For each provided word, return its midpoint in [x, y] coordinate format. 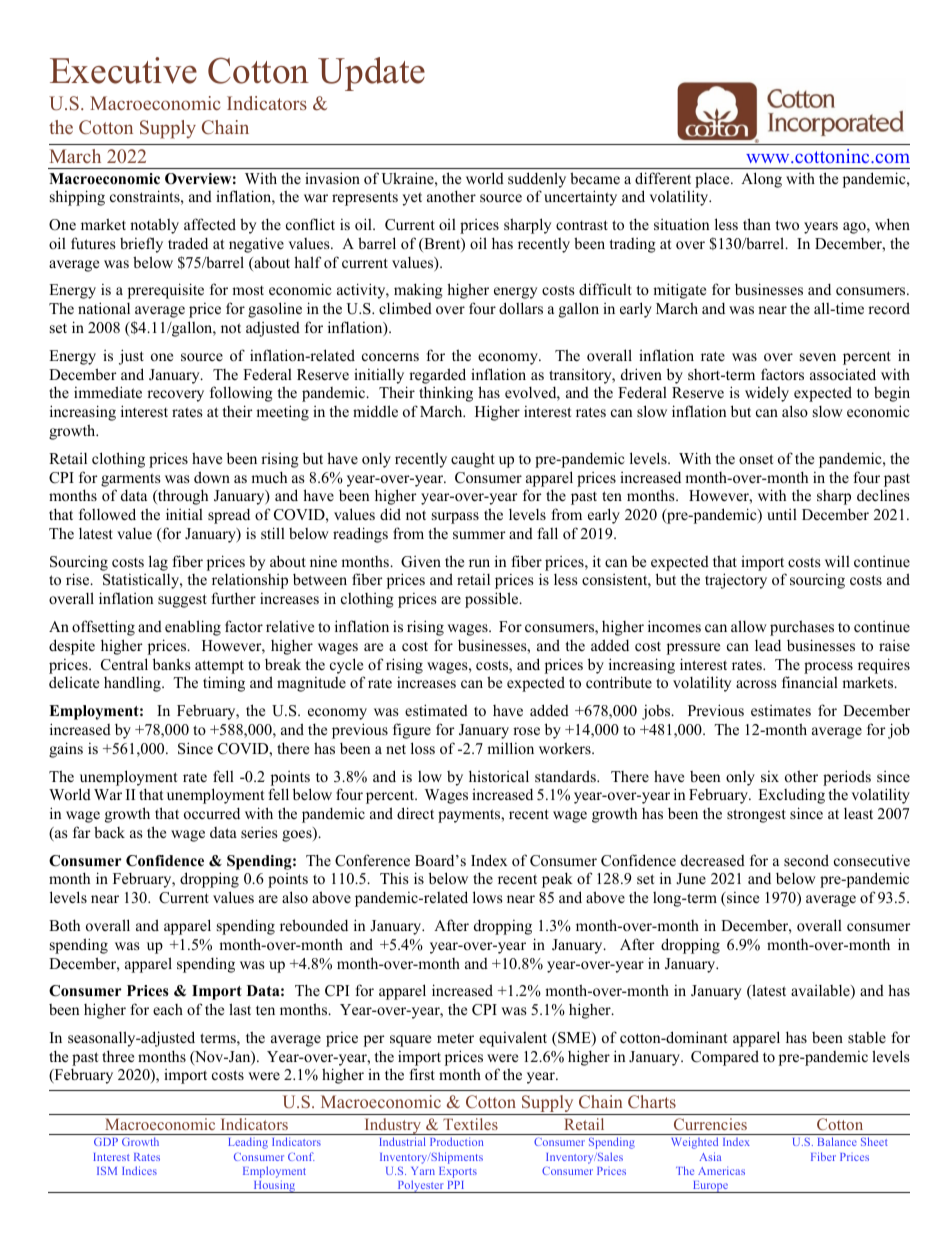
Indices [139, 1170]
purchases [802, 628]
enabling [193, 628]
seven [818, 357]
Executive [123, 70]
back [109, 832]
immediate [108, 392]
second [806, 860]
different [663, 178]
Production [456, 1141]
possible [493, 600]
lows [487, 897]
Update [371, 74]
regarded [437, 376]
